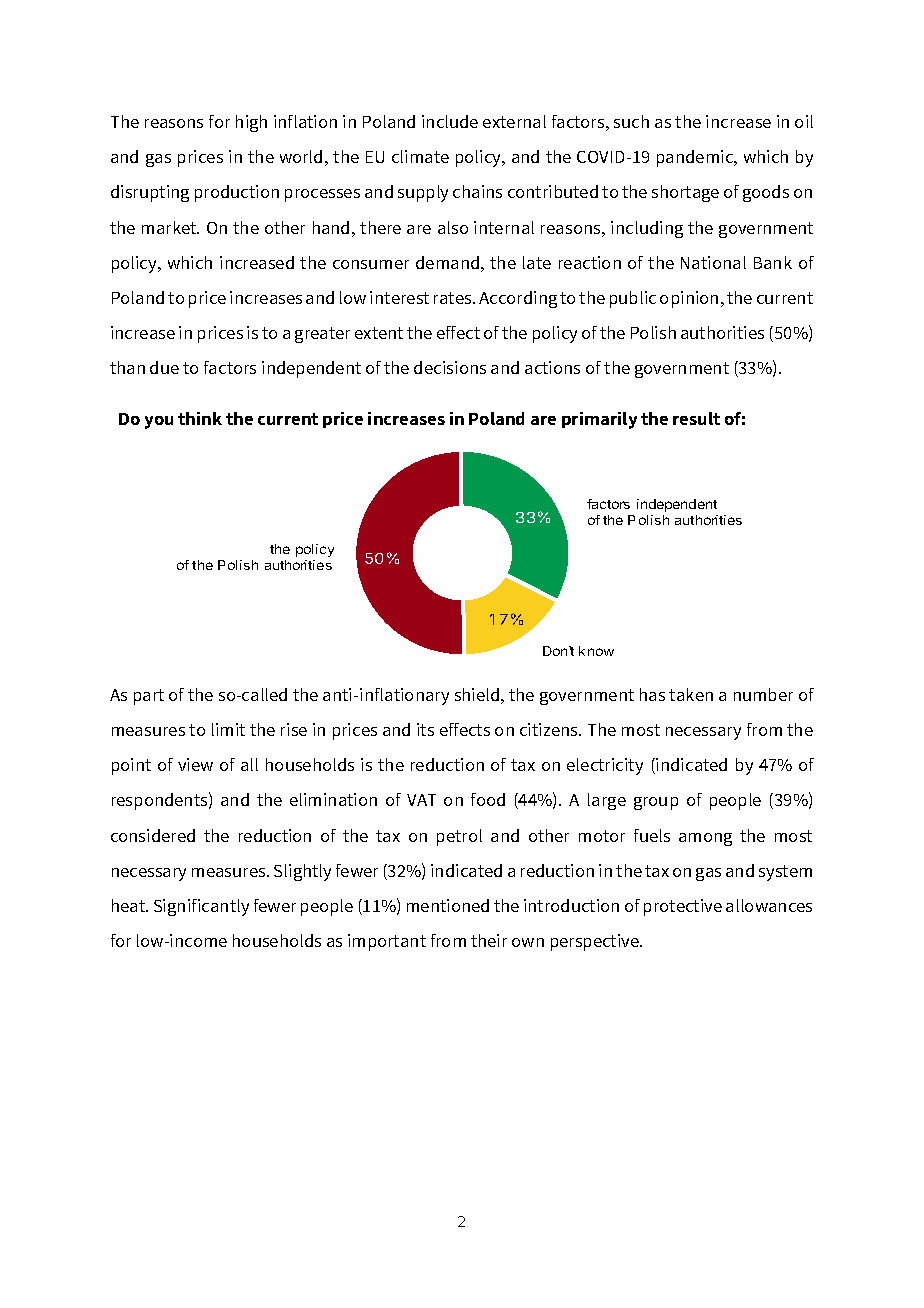  What do you see at coordinates (425, 729) in the image?
I see `its` at bounding box center [425, 729].
